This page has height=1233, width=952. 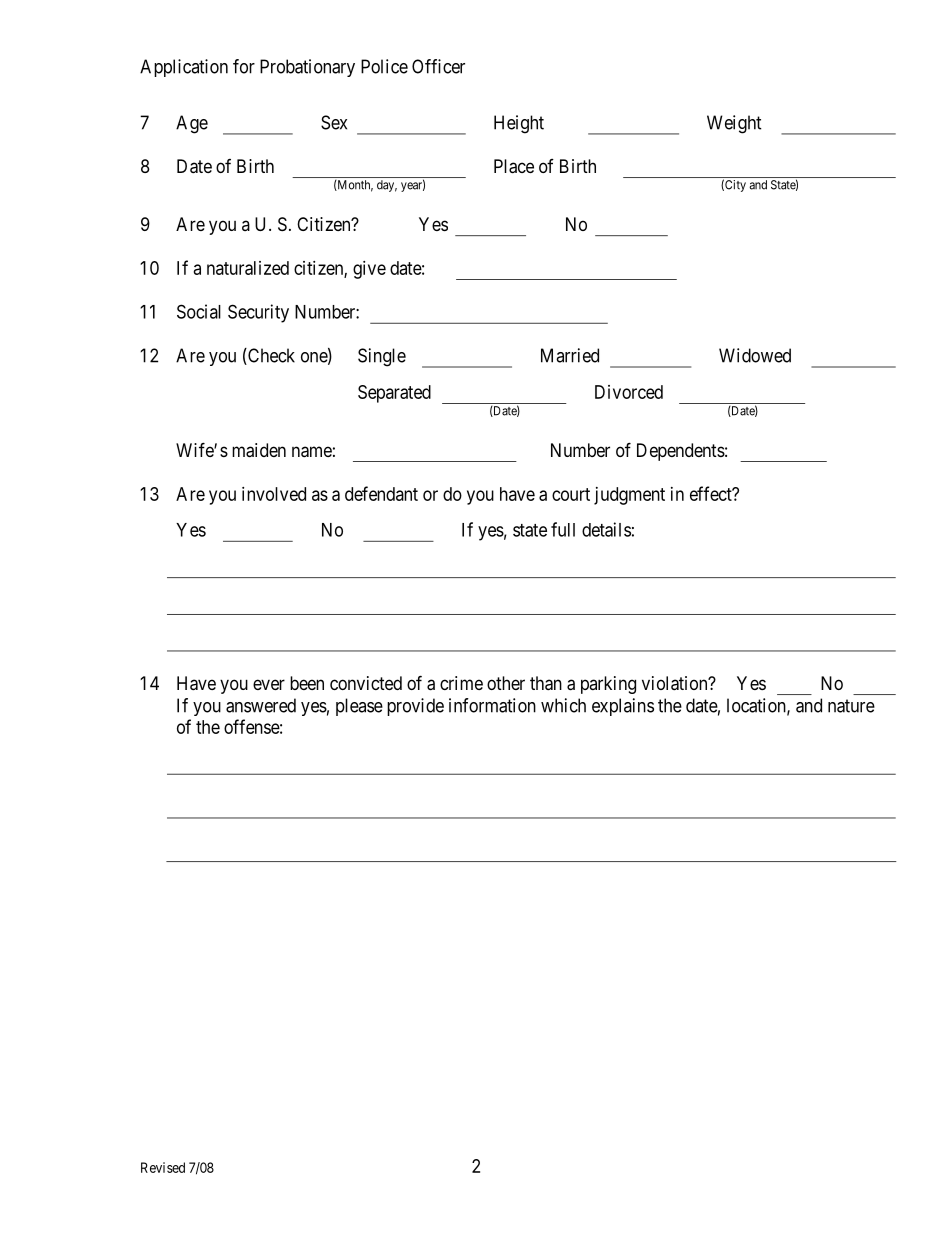 I want to click on explains, so click(x=623, y=707).
